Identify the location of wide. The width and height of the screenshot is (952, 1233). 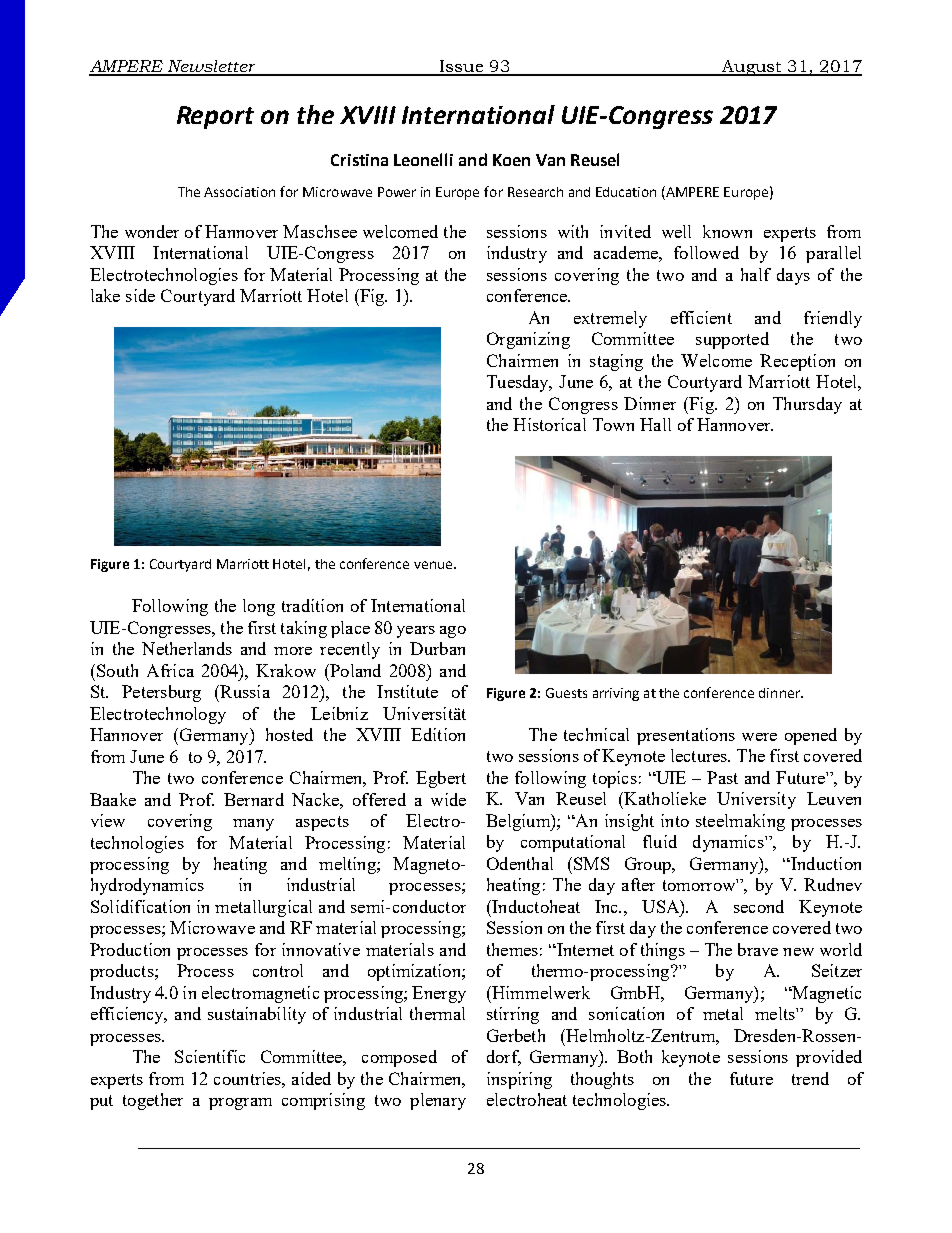
(448, 799).
